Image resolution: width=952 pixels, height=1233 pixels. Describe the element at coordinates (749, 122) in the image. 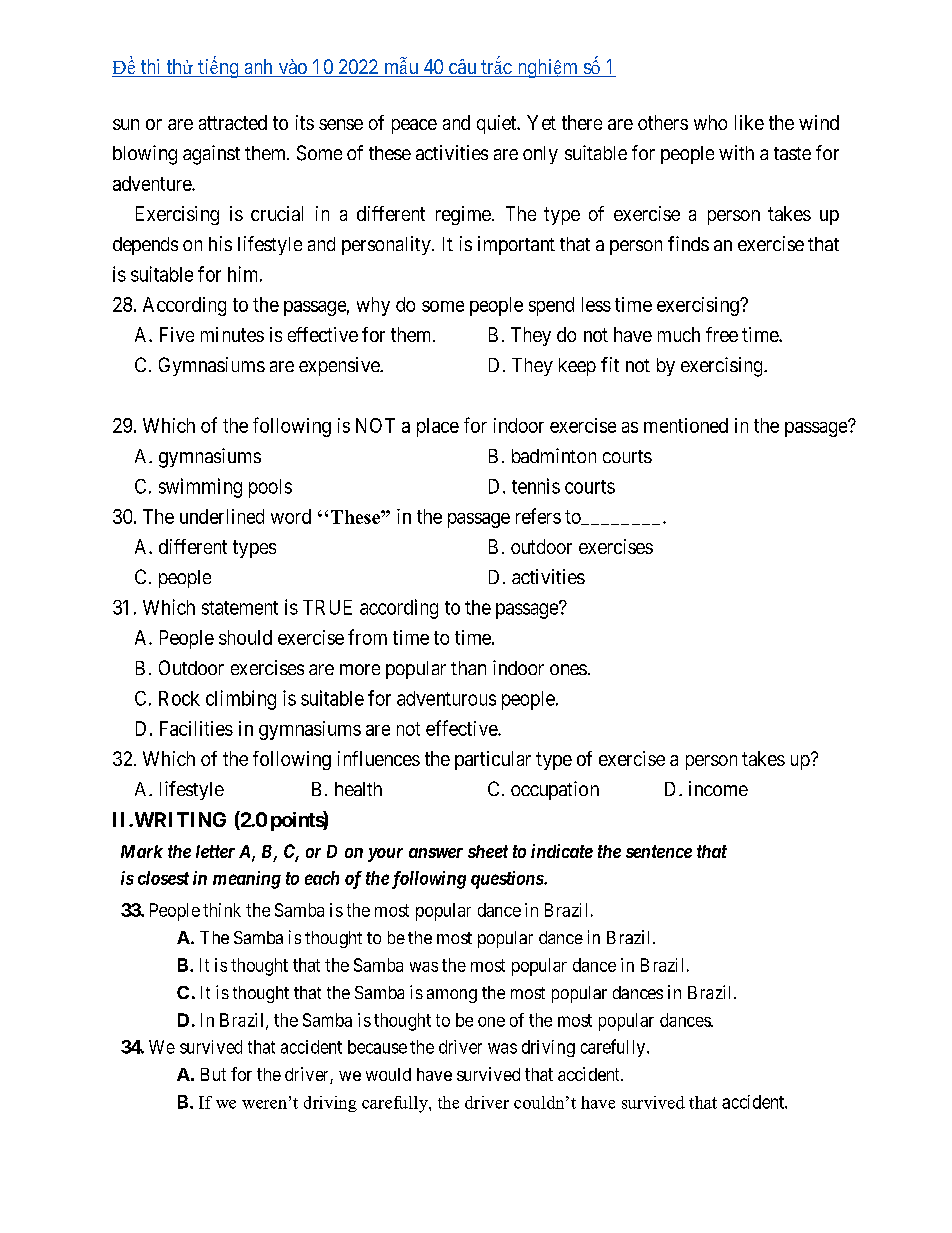

I see `like` at that location.
